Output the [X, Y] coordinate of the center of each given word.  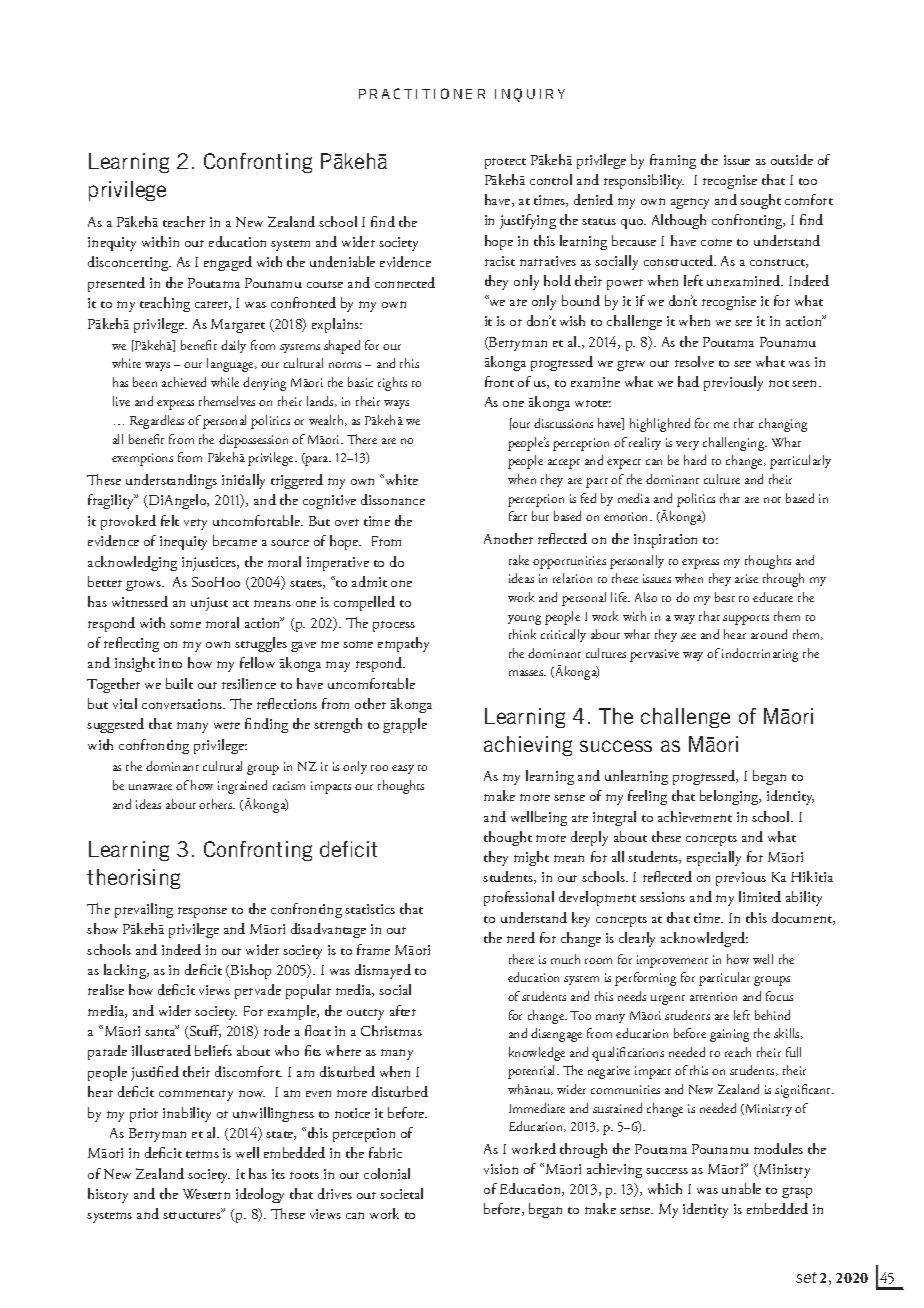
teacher [184, 221]
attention [713, 996]
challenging [735, 444]
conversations [183, 704]
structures [193, 1214]
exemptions [142, 459]
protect [505, 163]
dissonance [393, 499]
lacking [126, 971]
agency [690, 203]
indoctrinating [760, 655]
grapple [405, 725]
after [403, 1010]
